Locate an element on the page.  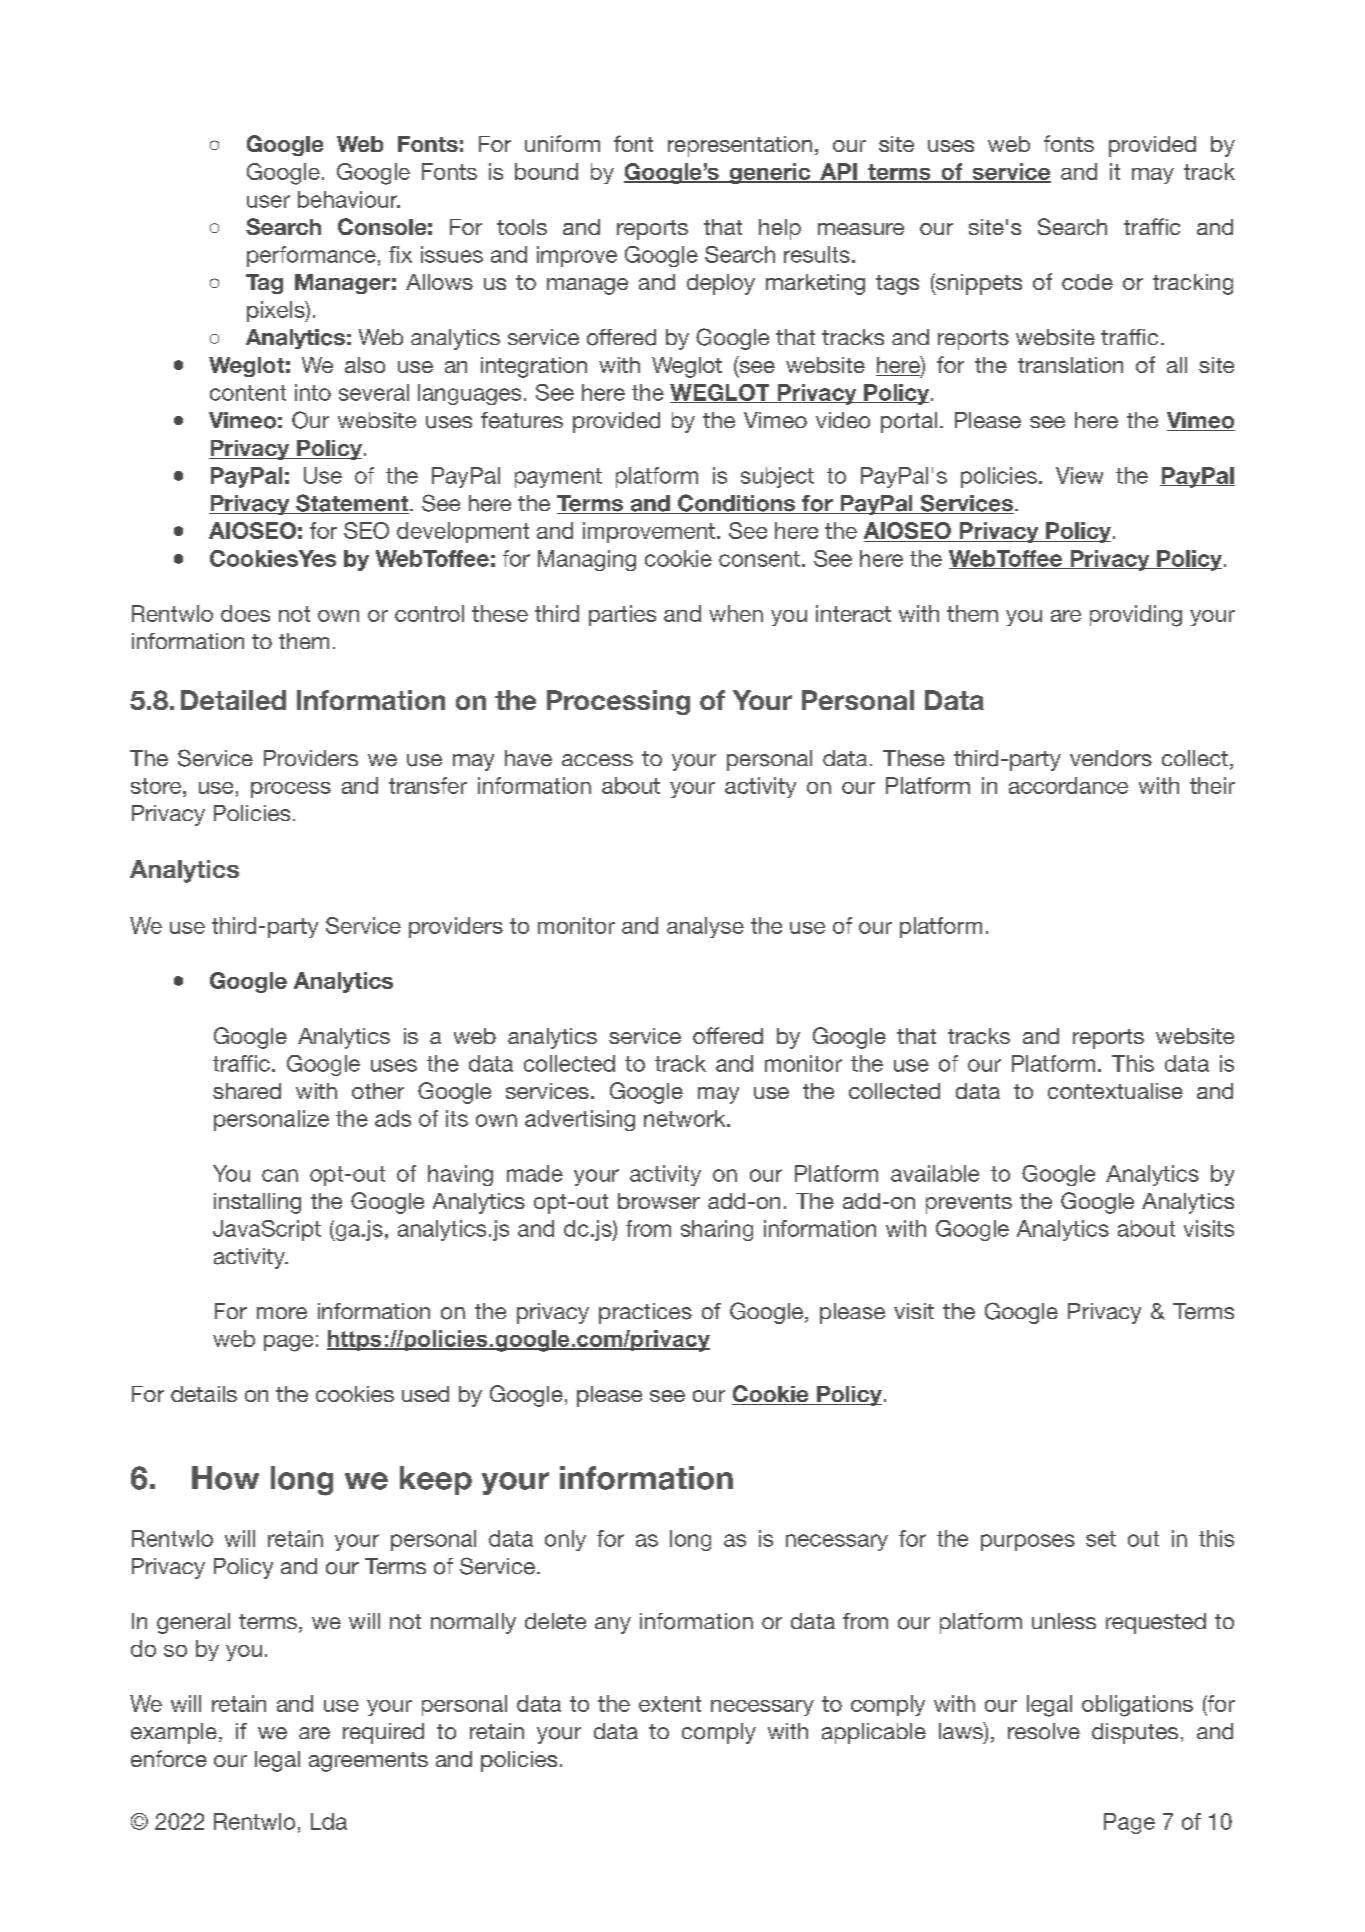
analyse is located at coordinates (705, 927).
